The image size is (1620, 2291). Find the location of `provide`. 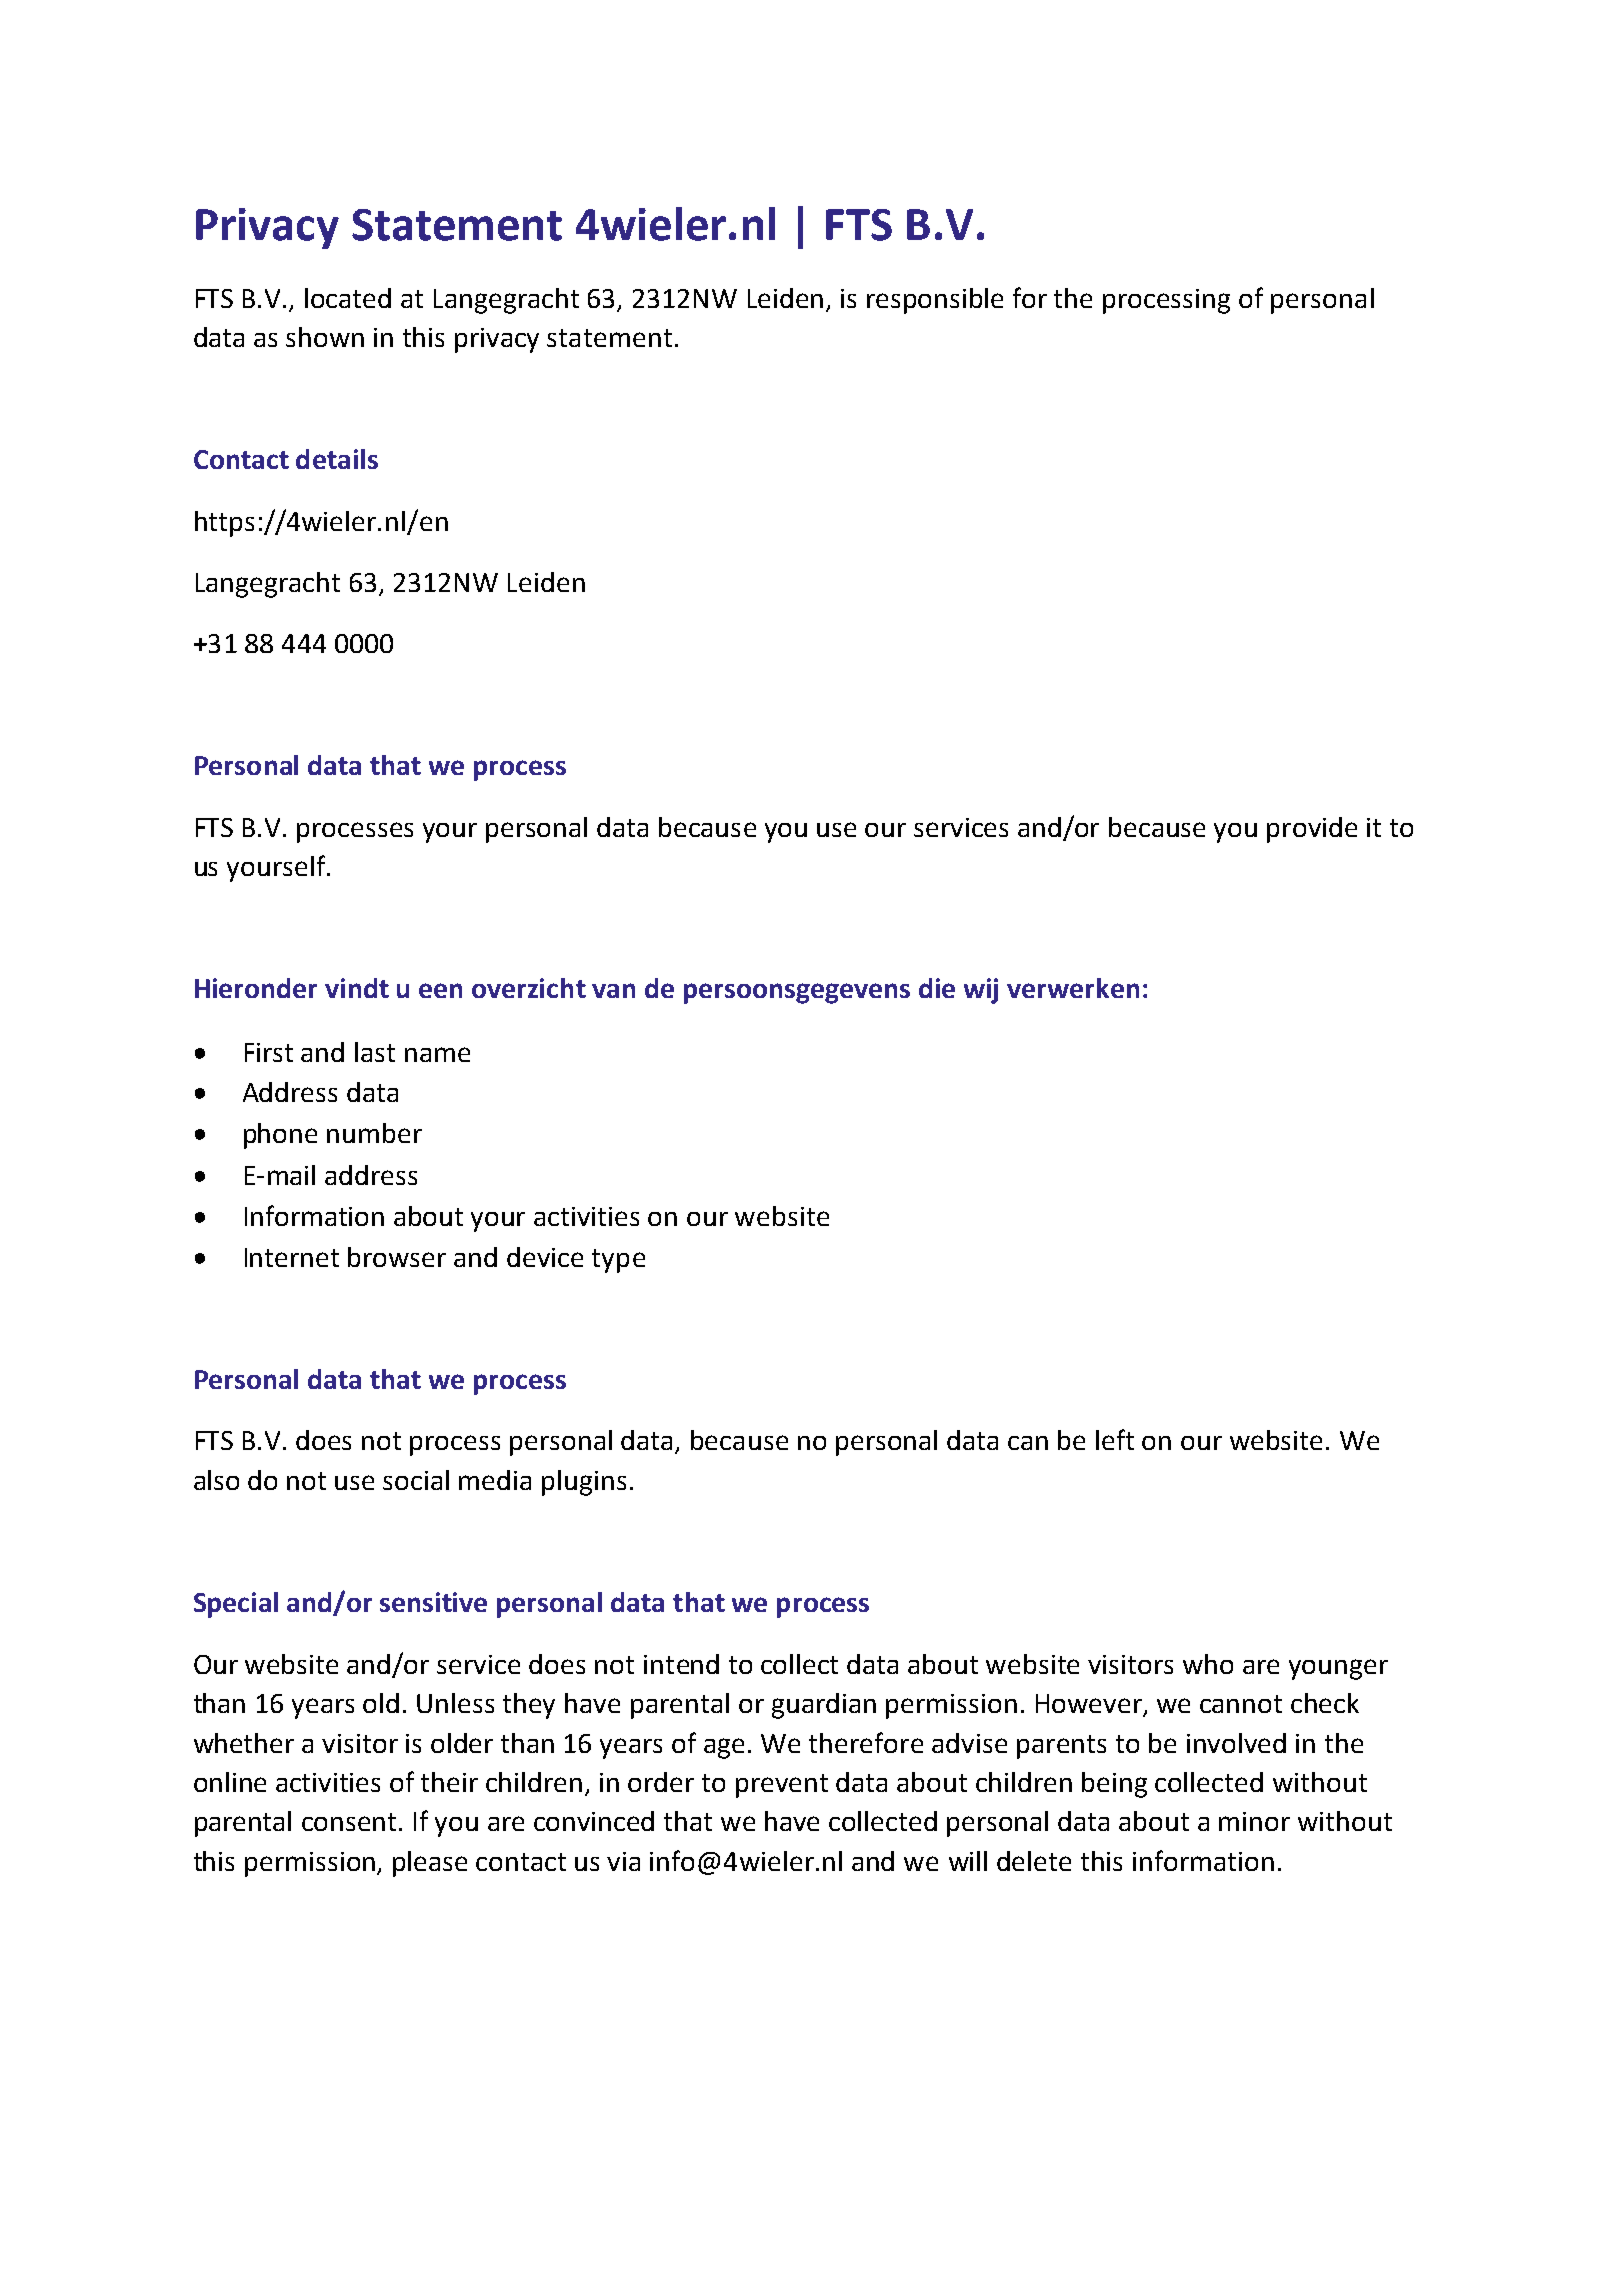

provide is located at coordinates (1312, 830).
